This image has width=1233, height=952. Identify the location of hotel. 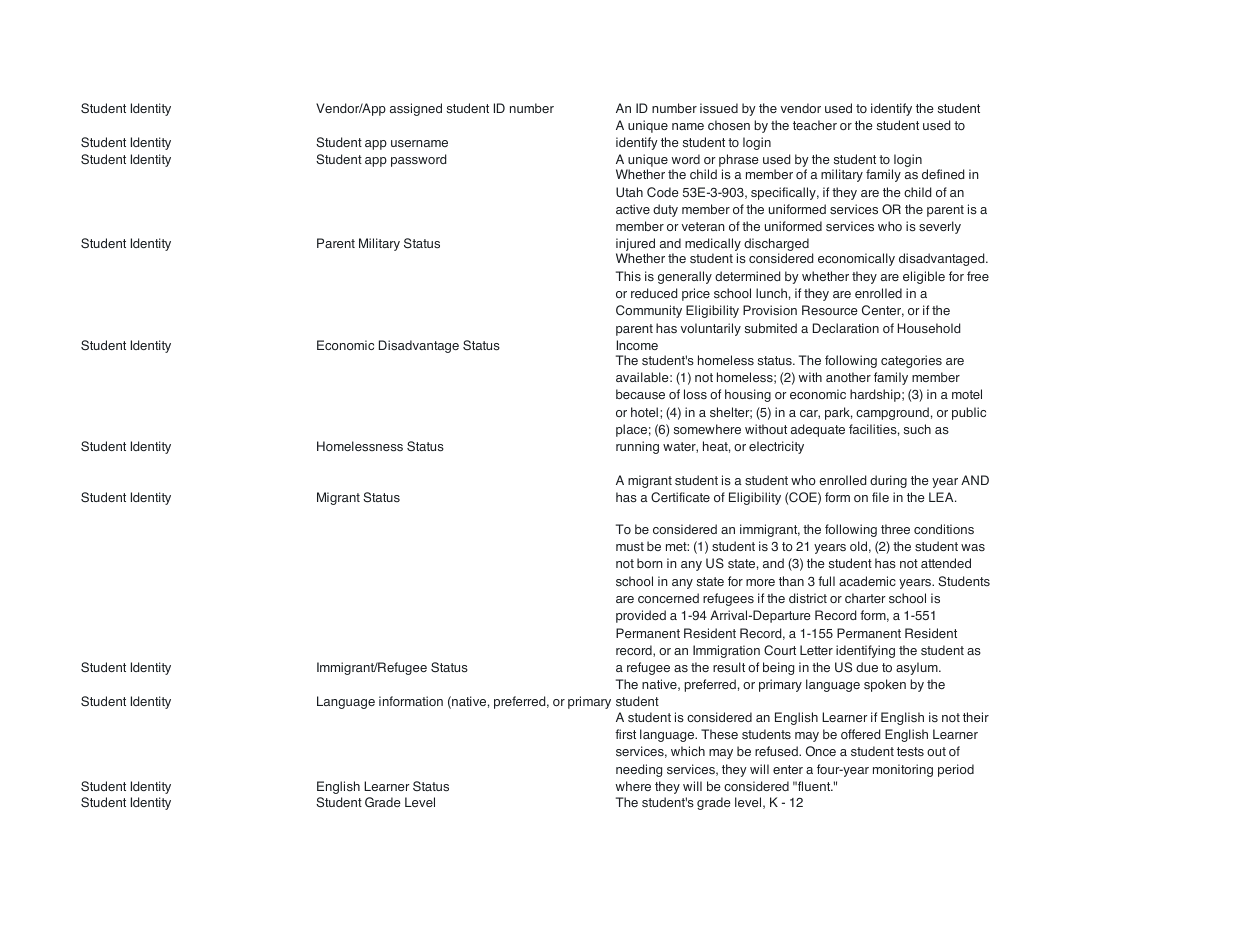
(644, 412).
